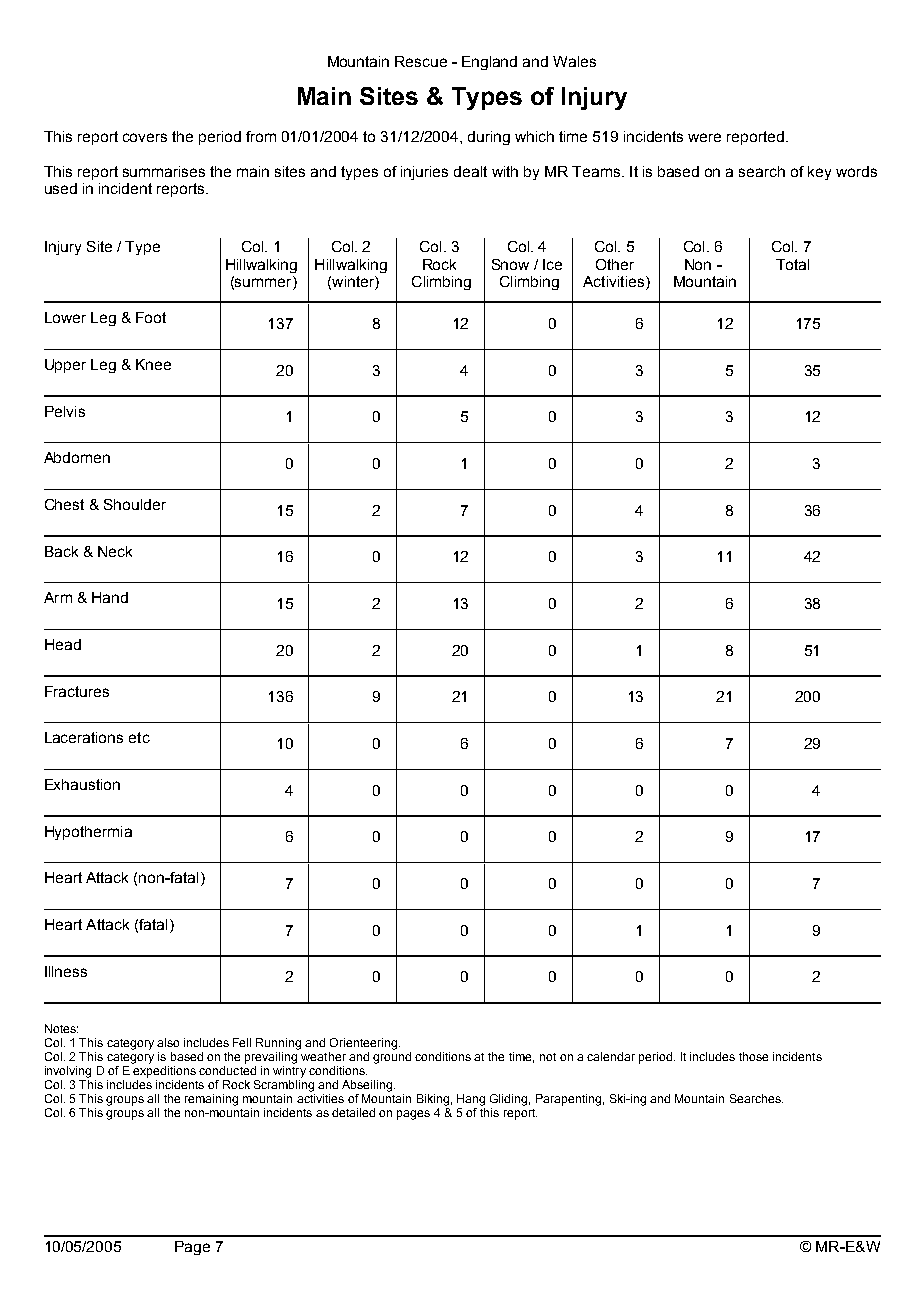 This screenshot has width=924, height=1308. I want to click on Hang, so click(471, 1100).
